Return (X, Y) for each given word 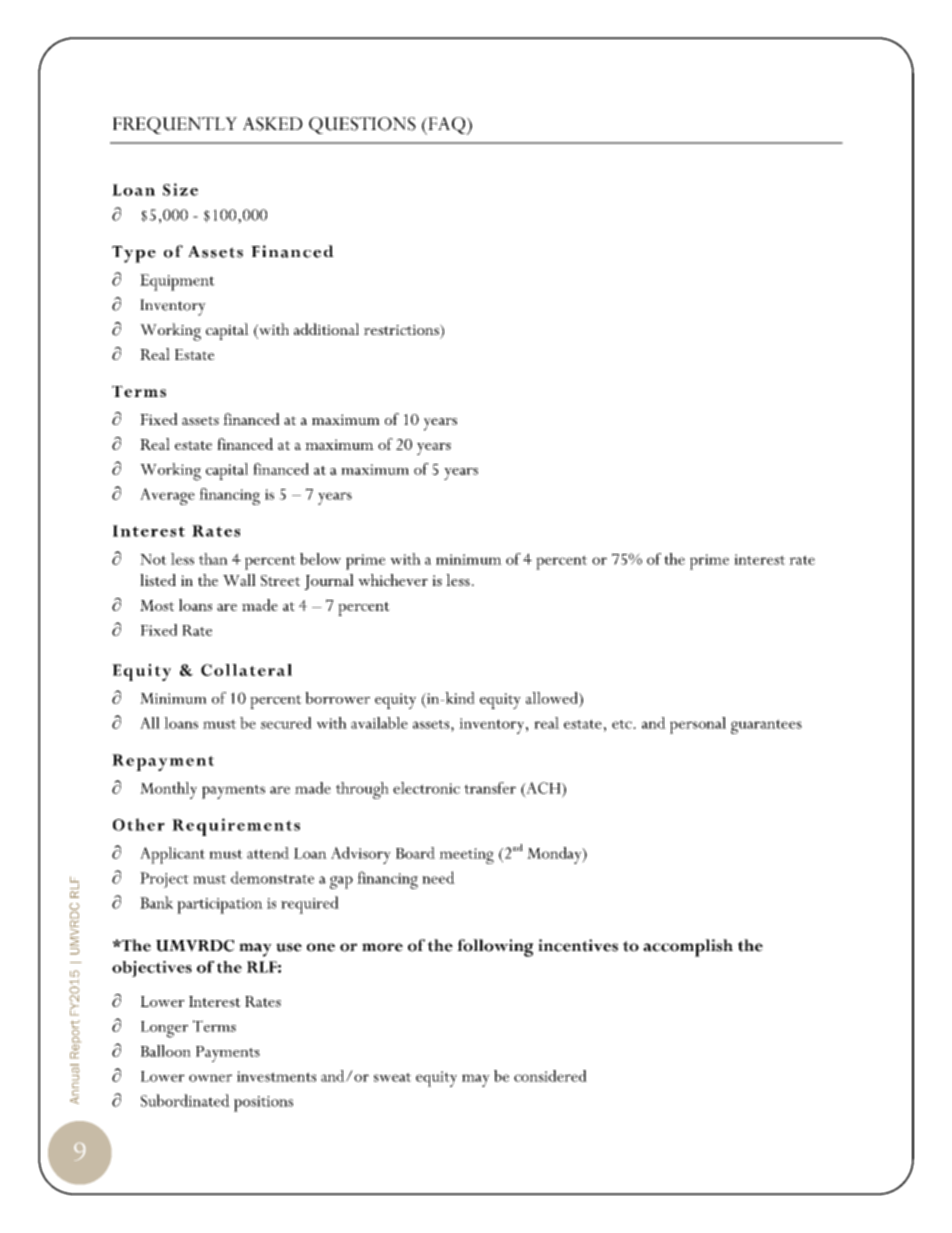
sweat (392, 1077)
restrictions (402, 329)
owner (210, 1078)
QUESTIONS (362, 125)
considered (550, 1076)
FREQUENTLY (175, 125)
